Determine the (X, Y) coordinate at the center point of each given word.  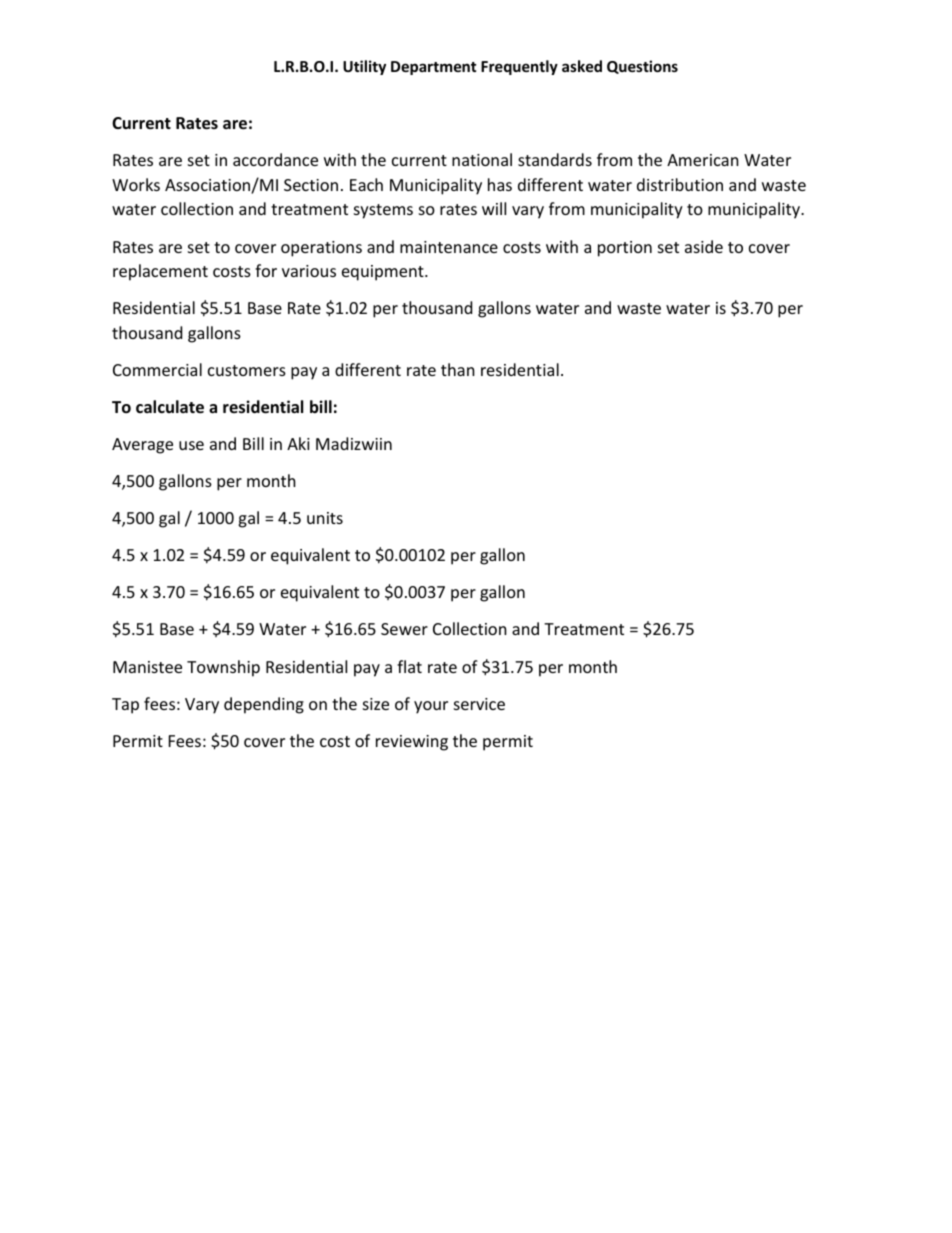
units (325, 518)
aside (704, 246)
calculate (170, 407)
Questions (642, 67)
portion (625, 249)
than (458, 369)
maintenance (449, 247)
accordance (275, 159)
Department (434, 68)
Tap (125, 706)
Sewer (404, 629)
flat (409, 666)
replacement (160, 272)
